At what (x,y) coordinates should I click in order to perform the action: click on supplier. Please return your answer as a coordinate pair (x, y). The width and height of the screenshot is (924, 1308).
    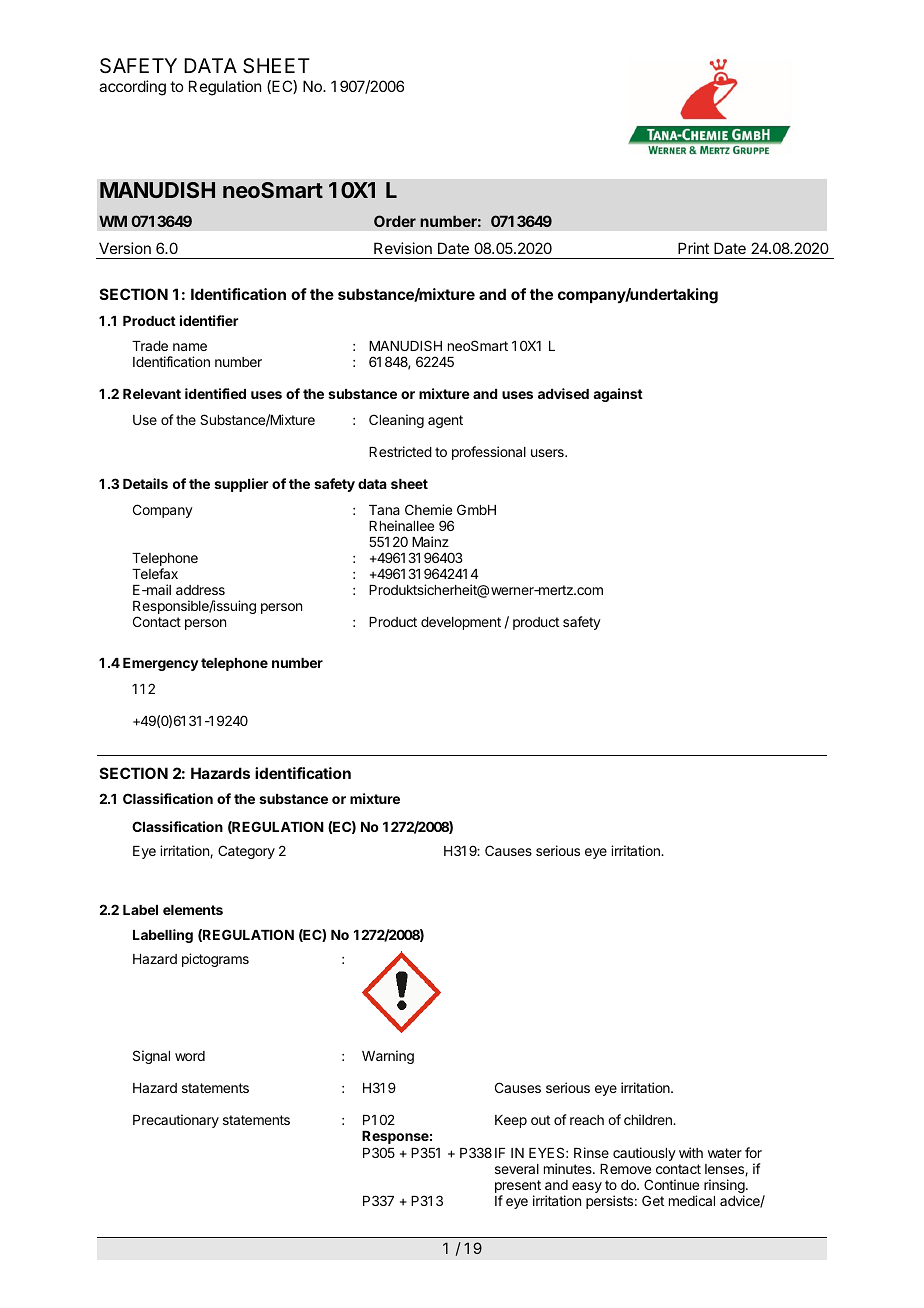
    Looking at the image, I should click on (241, 485).
